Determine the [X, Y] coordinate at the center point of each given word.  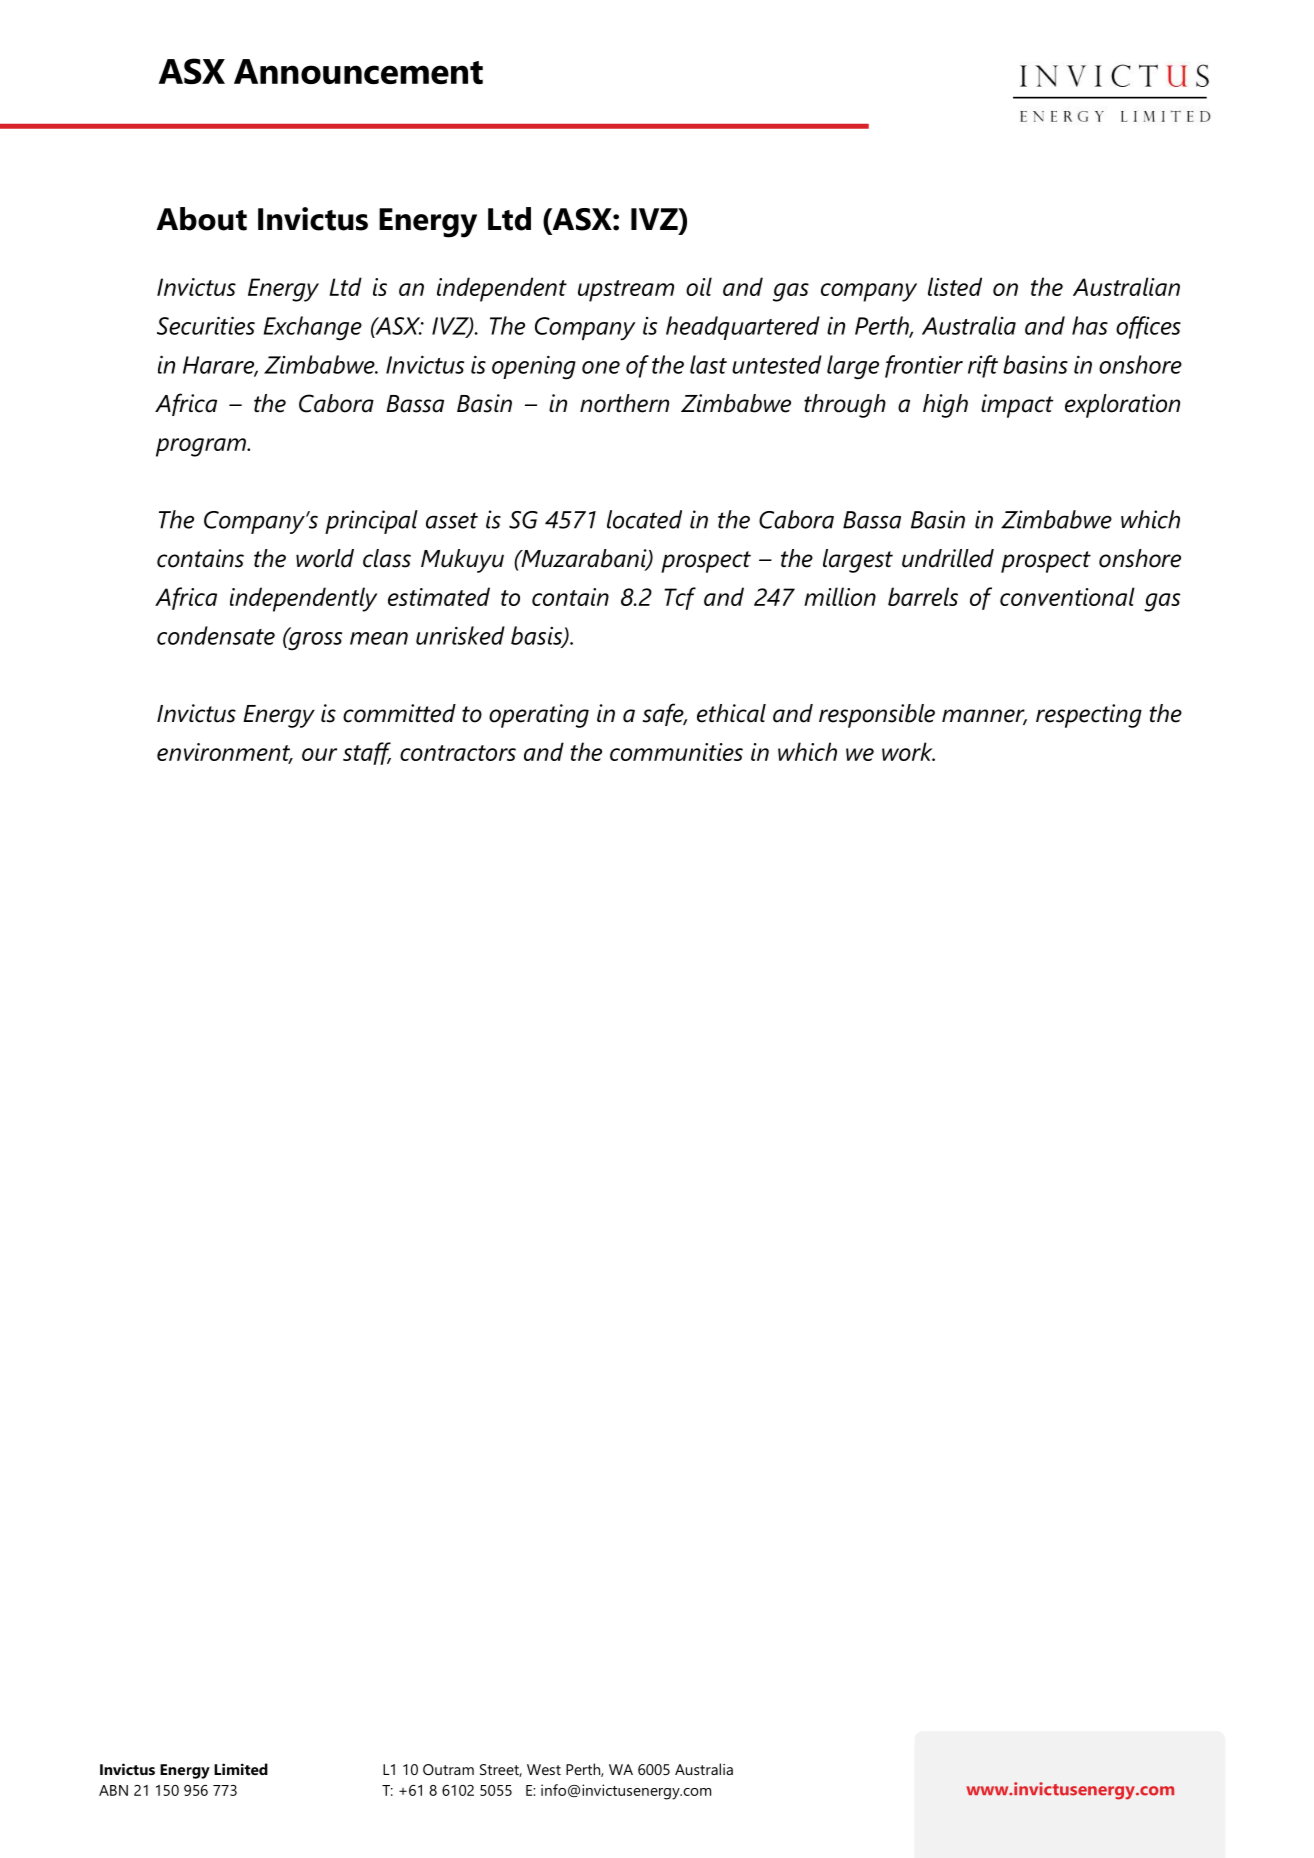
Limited [241, 1769]
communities [676, 752]
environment [224, 753]
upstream [626, 291]
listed [955, 286]
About [202, 219]
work [908, 751]
